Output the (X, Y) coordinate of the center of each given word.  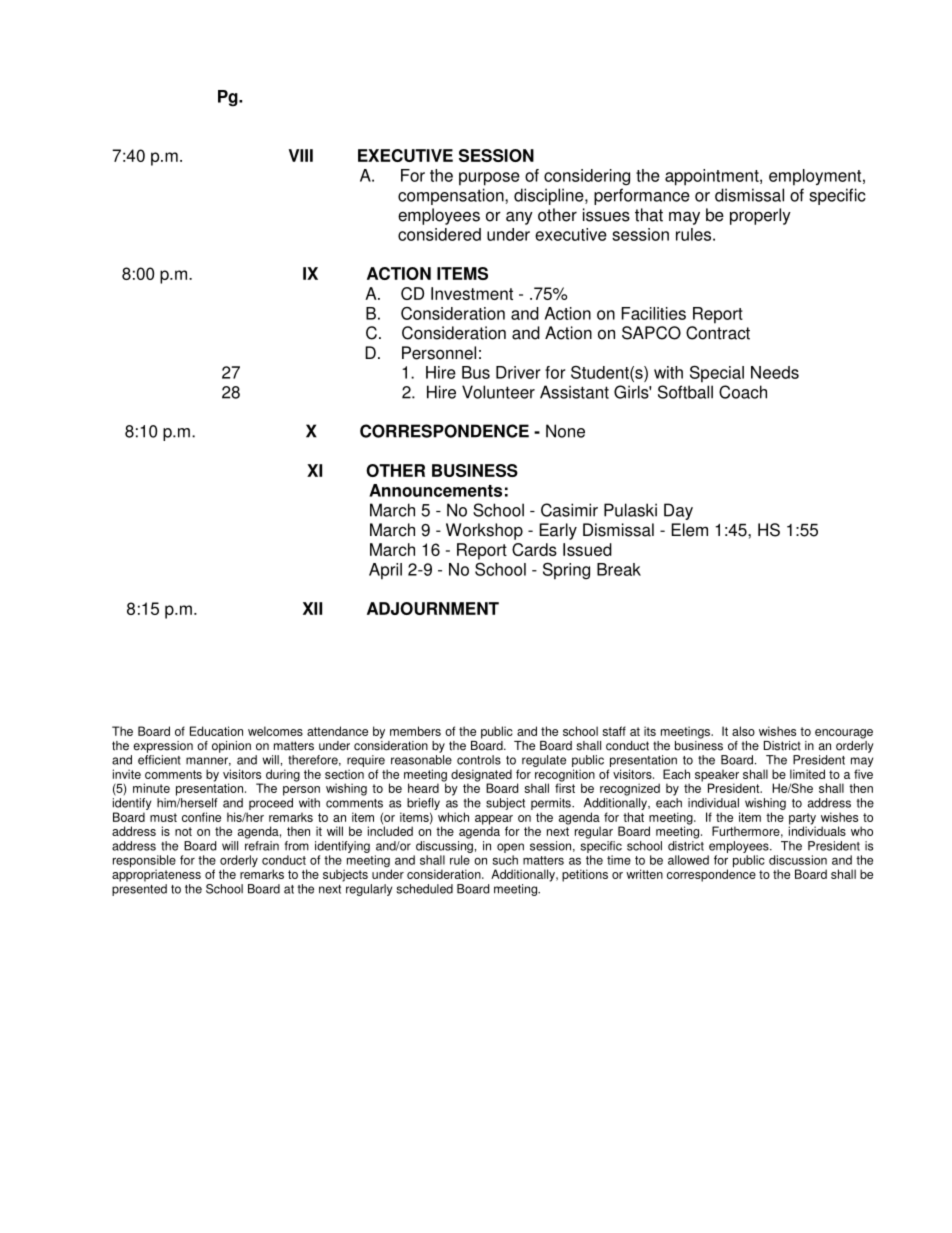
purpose (489, 179)
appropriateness (156, 874)
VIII (301, 155)
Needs (775, 372)
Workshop (484, 531)
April (385, 571)
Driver (518, 372)
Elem (689, 530)
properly (760, 216)
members (415, 731)
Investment (472, 293)
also (743, 731)
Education (216, 731)
